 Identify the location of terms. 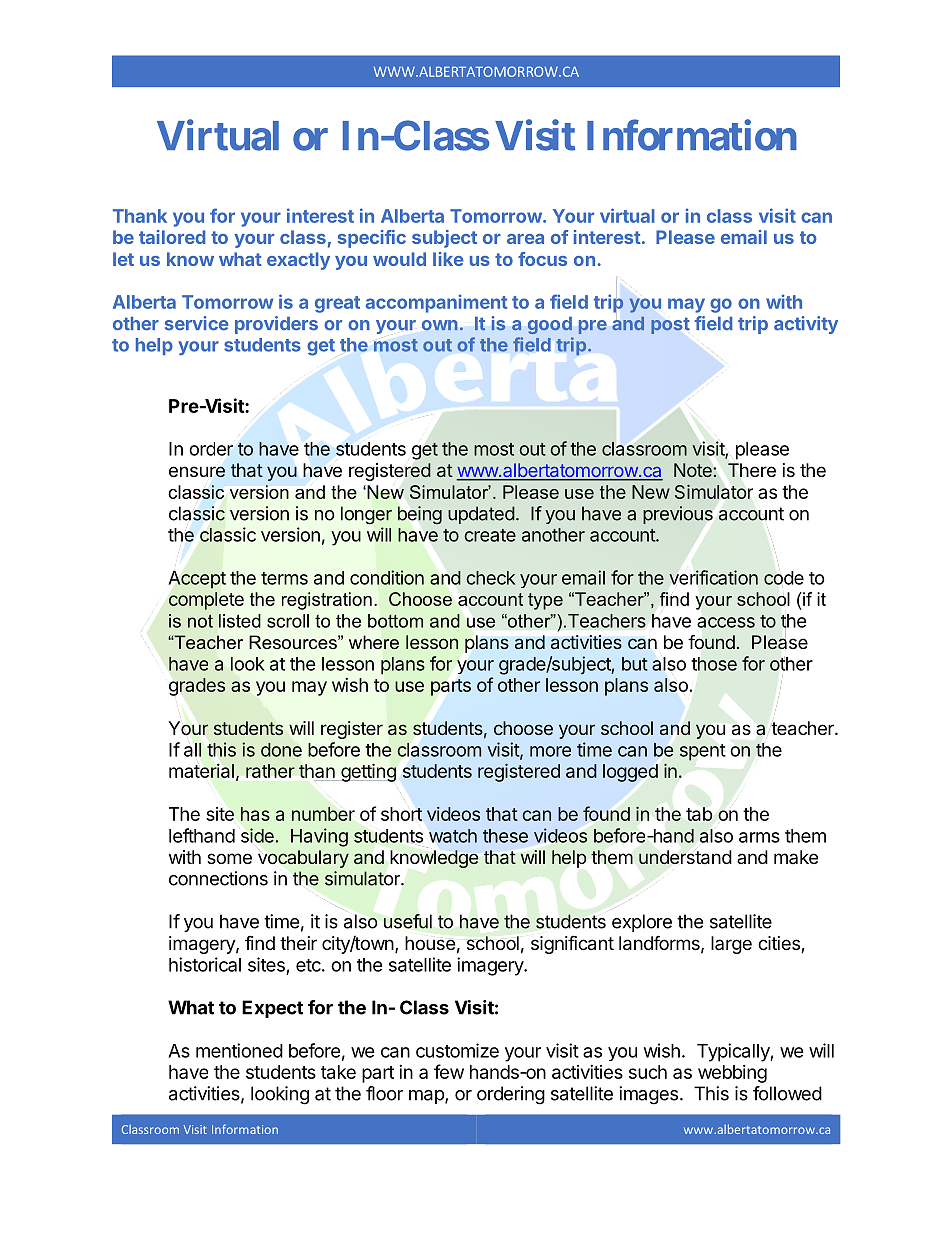
(284, 578).
